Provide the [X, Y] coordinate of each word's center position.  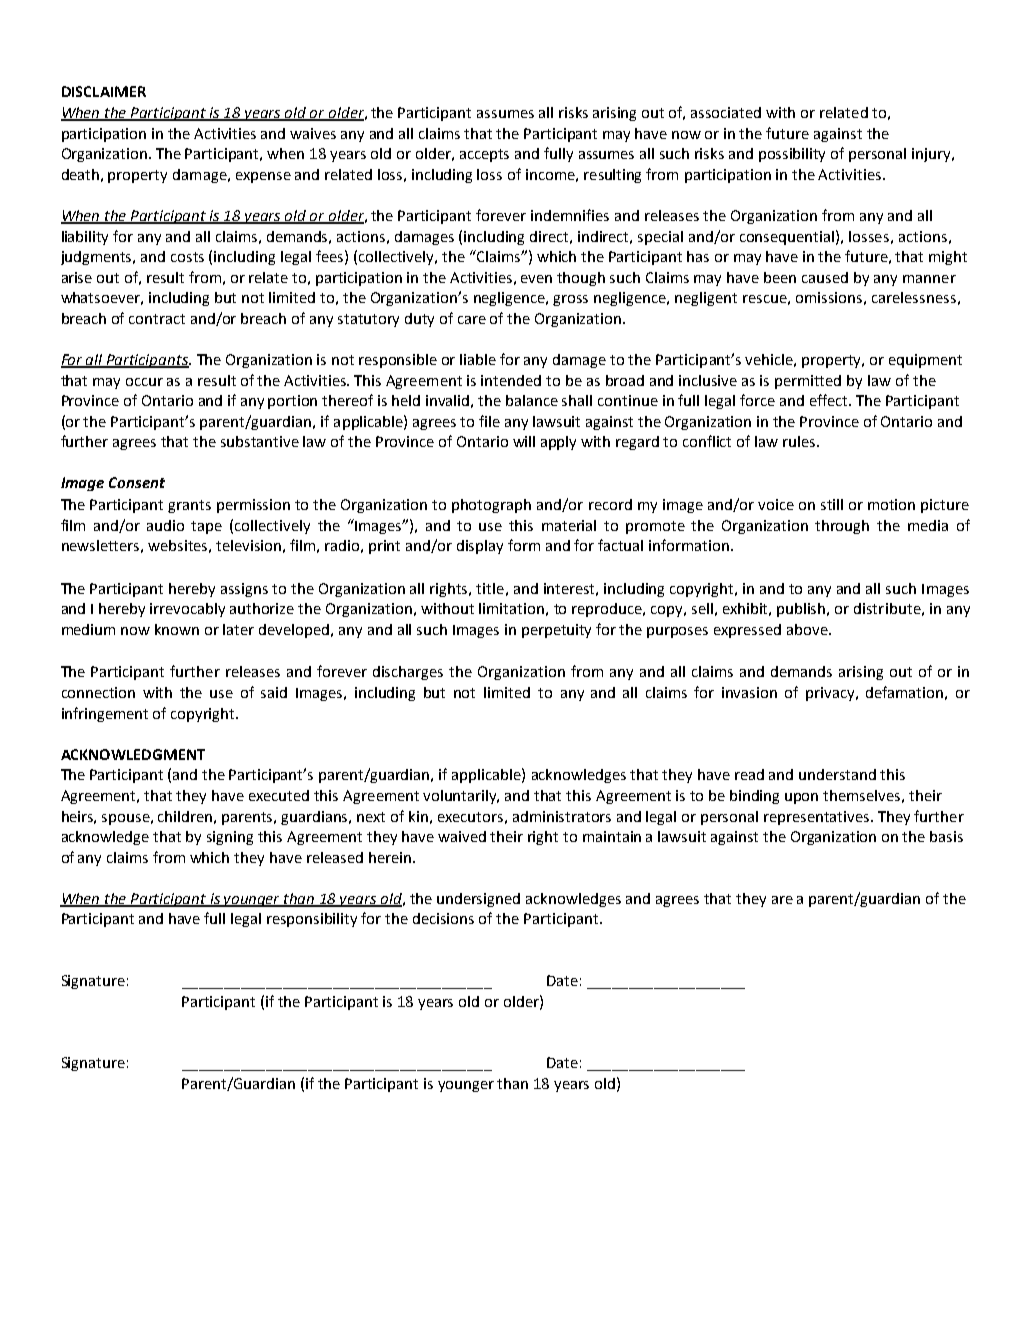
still [832, 504]
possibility [792, 155]
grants [189, 506]
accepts [484, 155]
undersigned [478, 900]
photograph [491, 506]
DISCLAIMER [104, 91]
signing [230, 838]
